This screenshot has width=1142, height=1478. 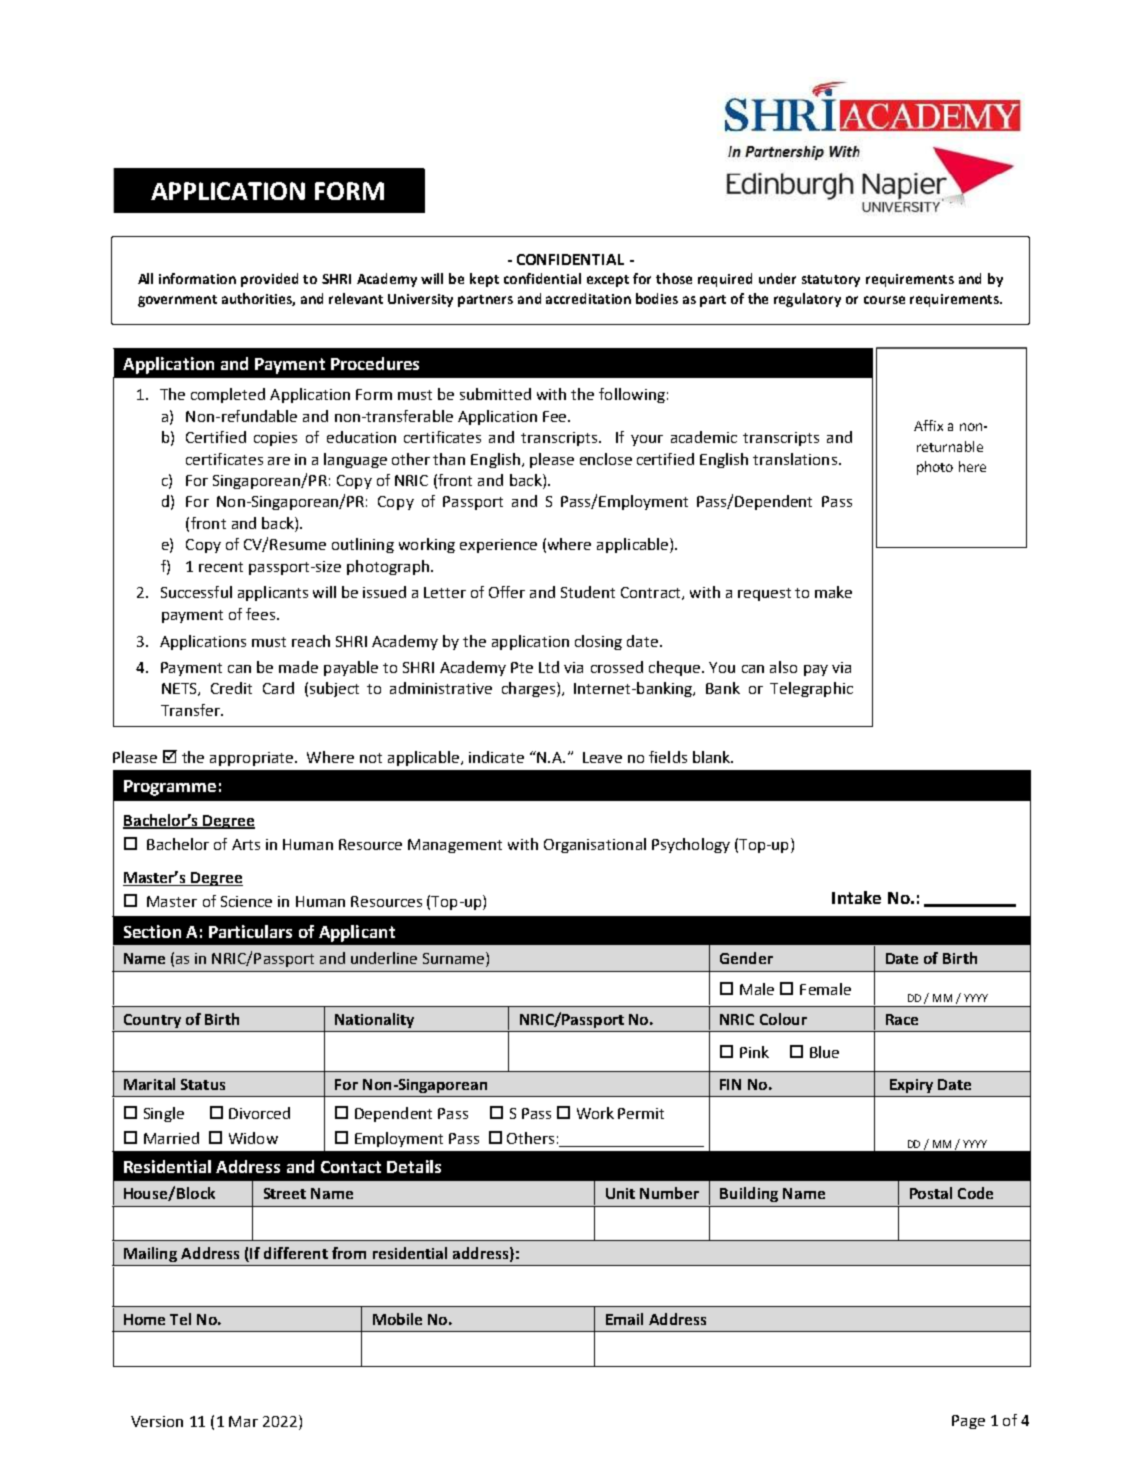 What do you see at coordinates (624, 1319) in the screenshot?
I see `Email` at bounding box center [624, 1319].
